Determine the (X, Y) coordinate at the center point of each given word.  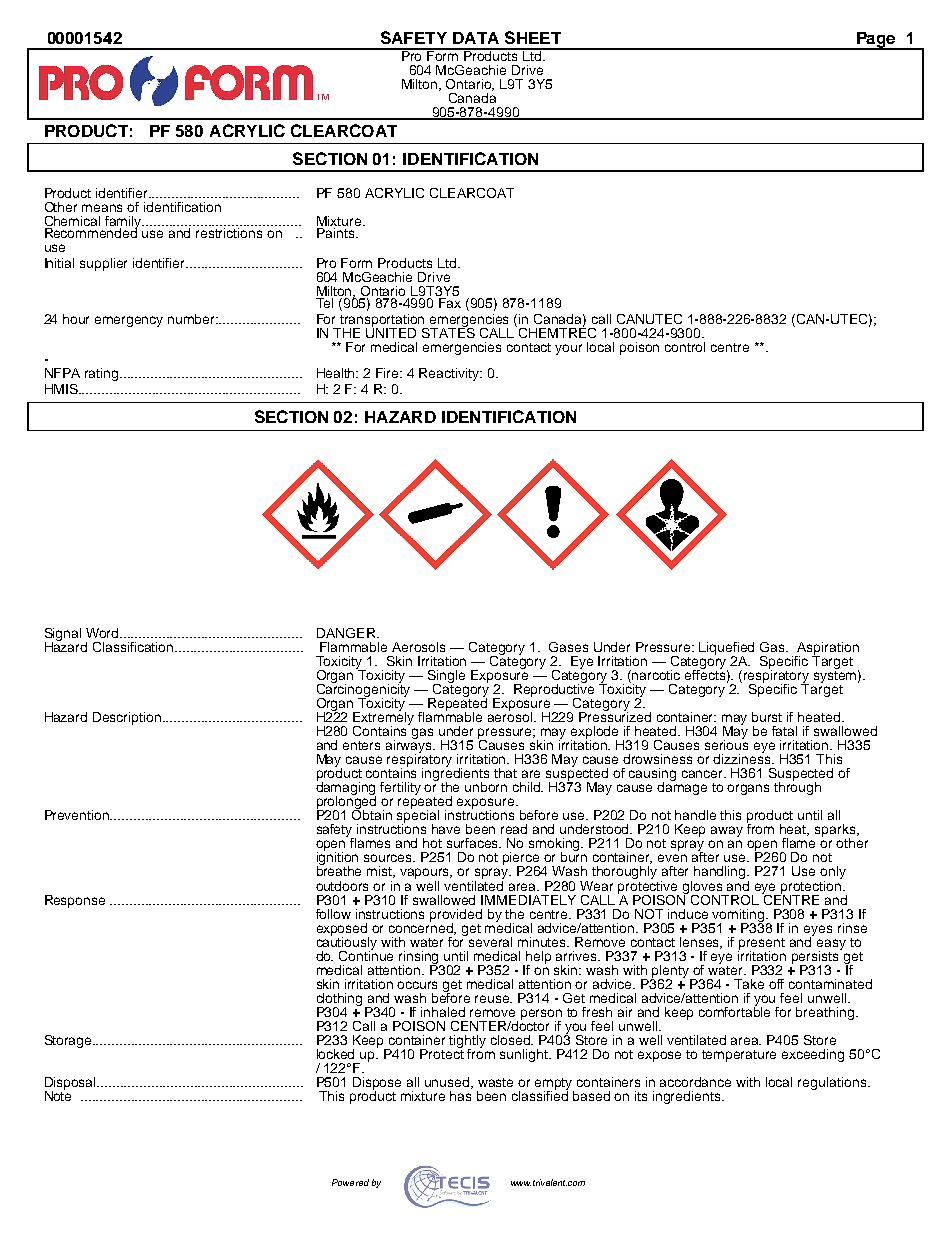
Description (128, 718)
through (797, 787)
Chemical (72, 221)
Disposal (72, 1084)
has (461, 1094)
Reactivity (450, 374)
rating (103, 374)
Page (876, 41)
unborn (486, 787)
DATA (476, 38)
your (568, 349)
